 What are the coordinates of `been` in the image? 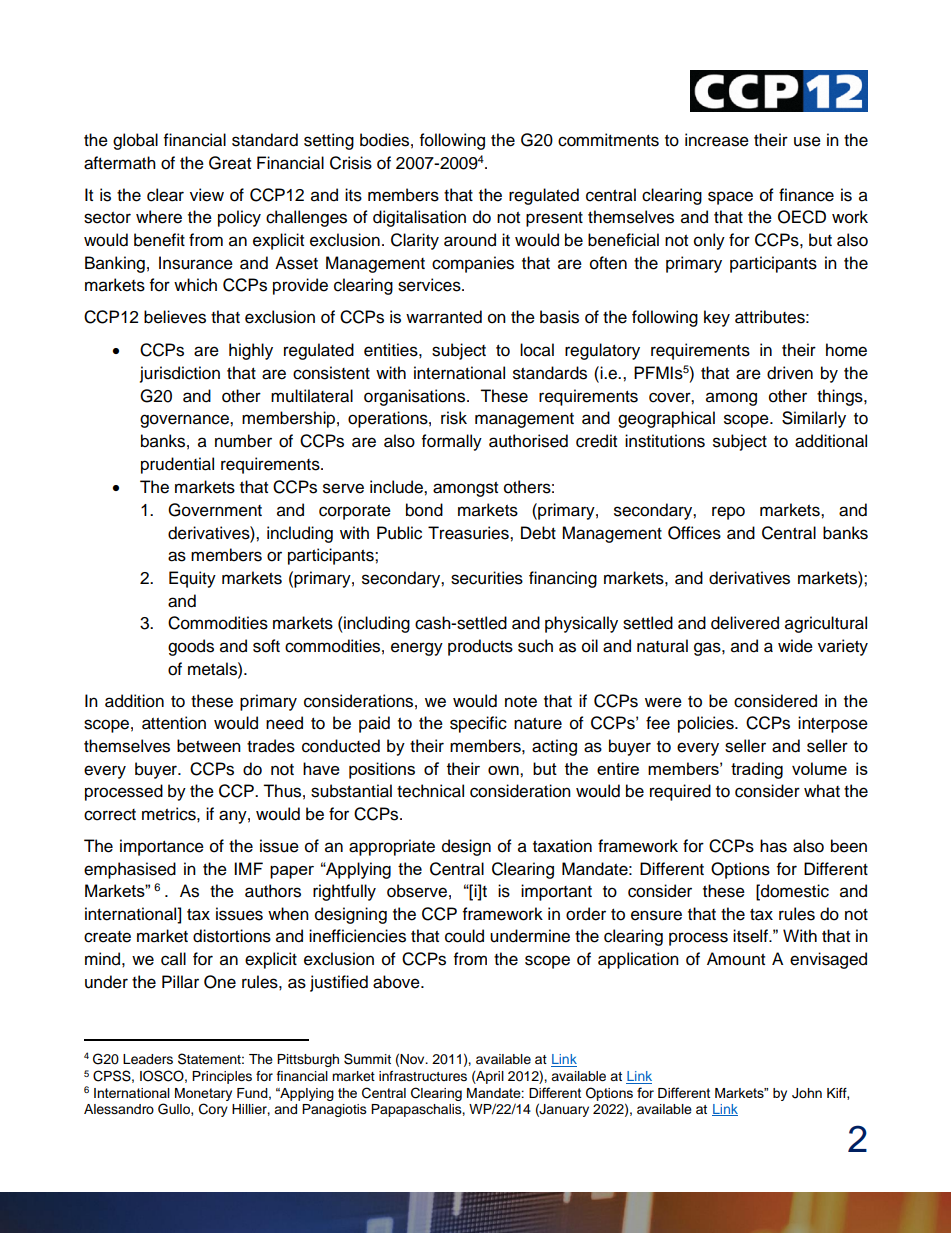 It's located at (849, 846).
